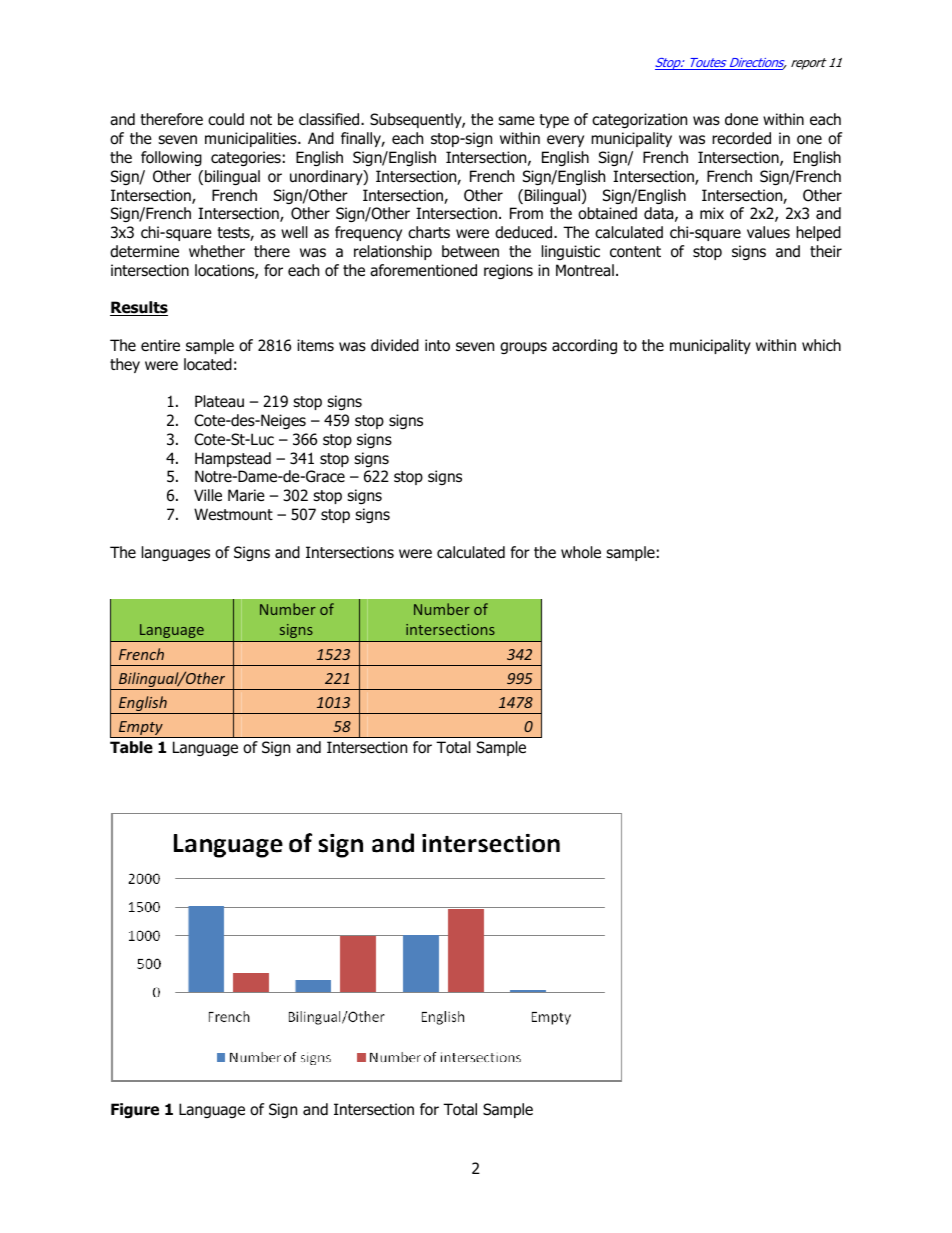  I want to click on Empty, so click(141, 729).
